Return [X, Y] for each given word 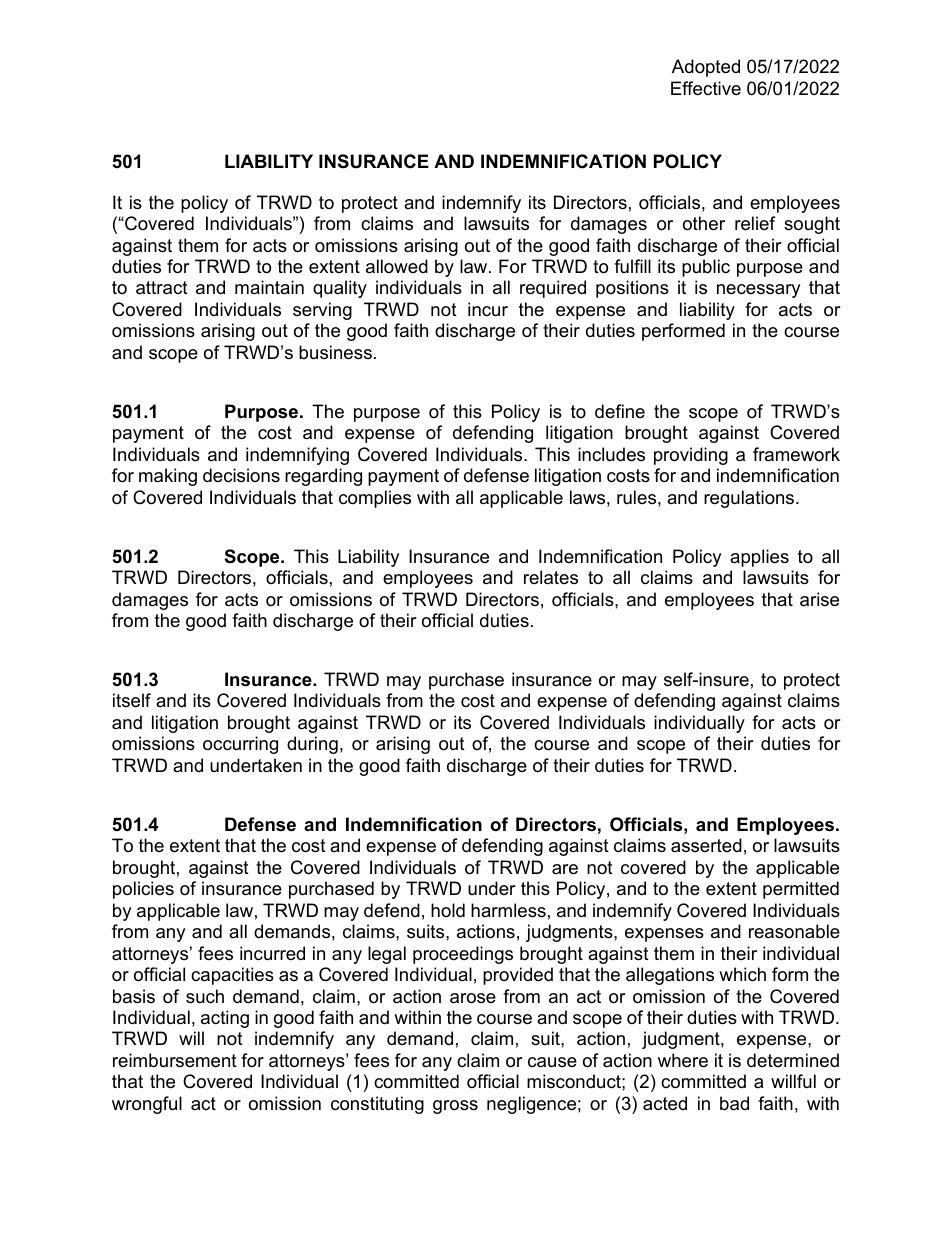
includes [611, 454]
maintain [269, 287]
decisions [241, 475]
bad [734, 1103]
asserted [706, 845]
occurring [240, 745]
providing [691, 456]
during [312, 745]
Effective [706, 88]
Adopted [706, 68]
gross [455, 1107]
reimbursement [175, 1060]
